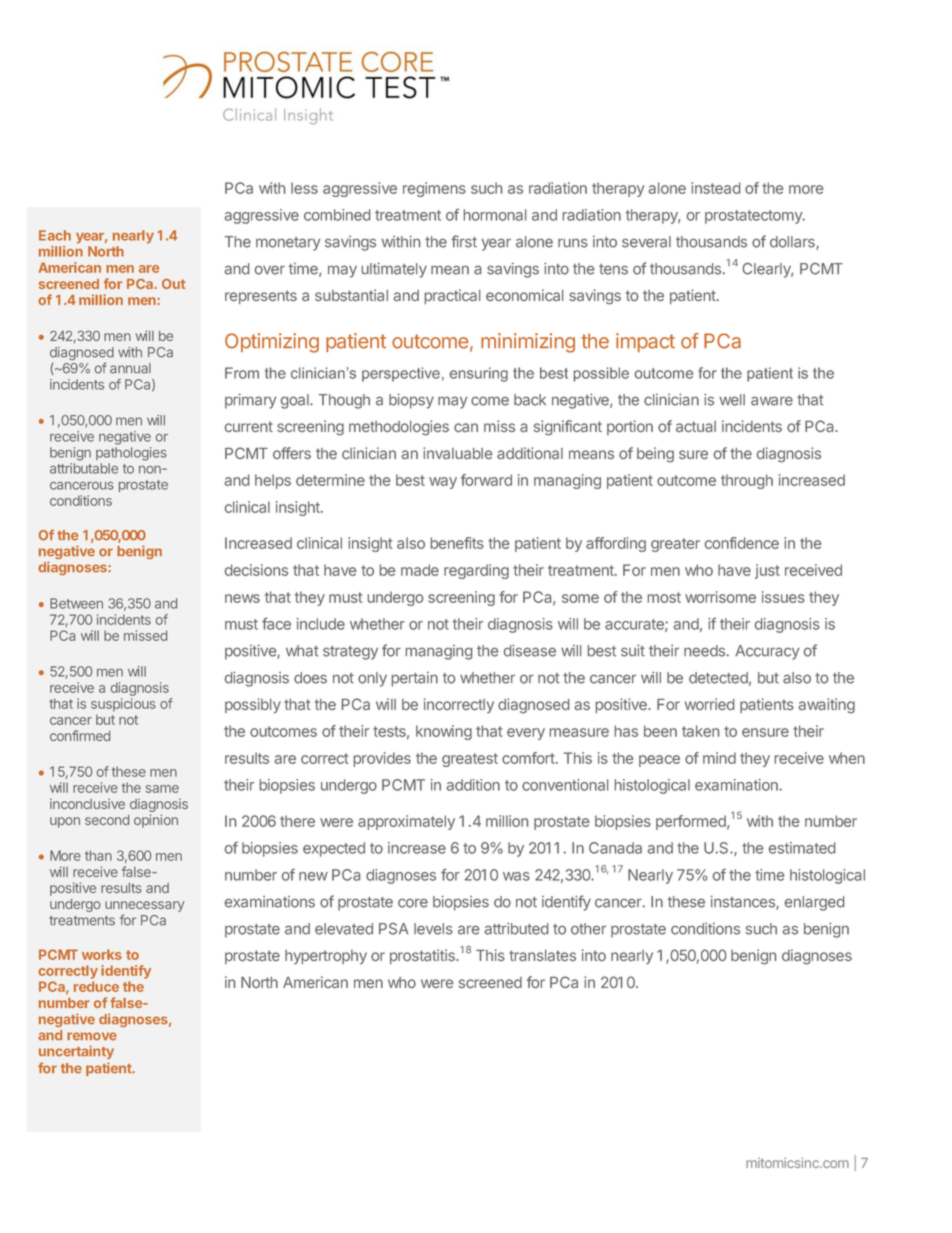  Describe the element at coordinates (92, 1036) in the screenshot. I see `remove` at that location.
